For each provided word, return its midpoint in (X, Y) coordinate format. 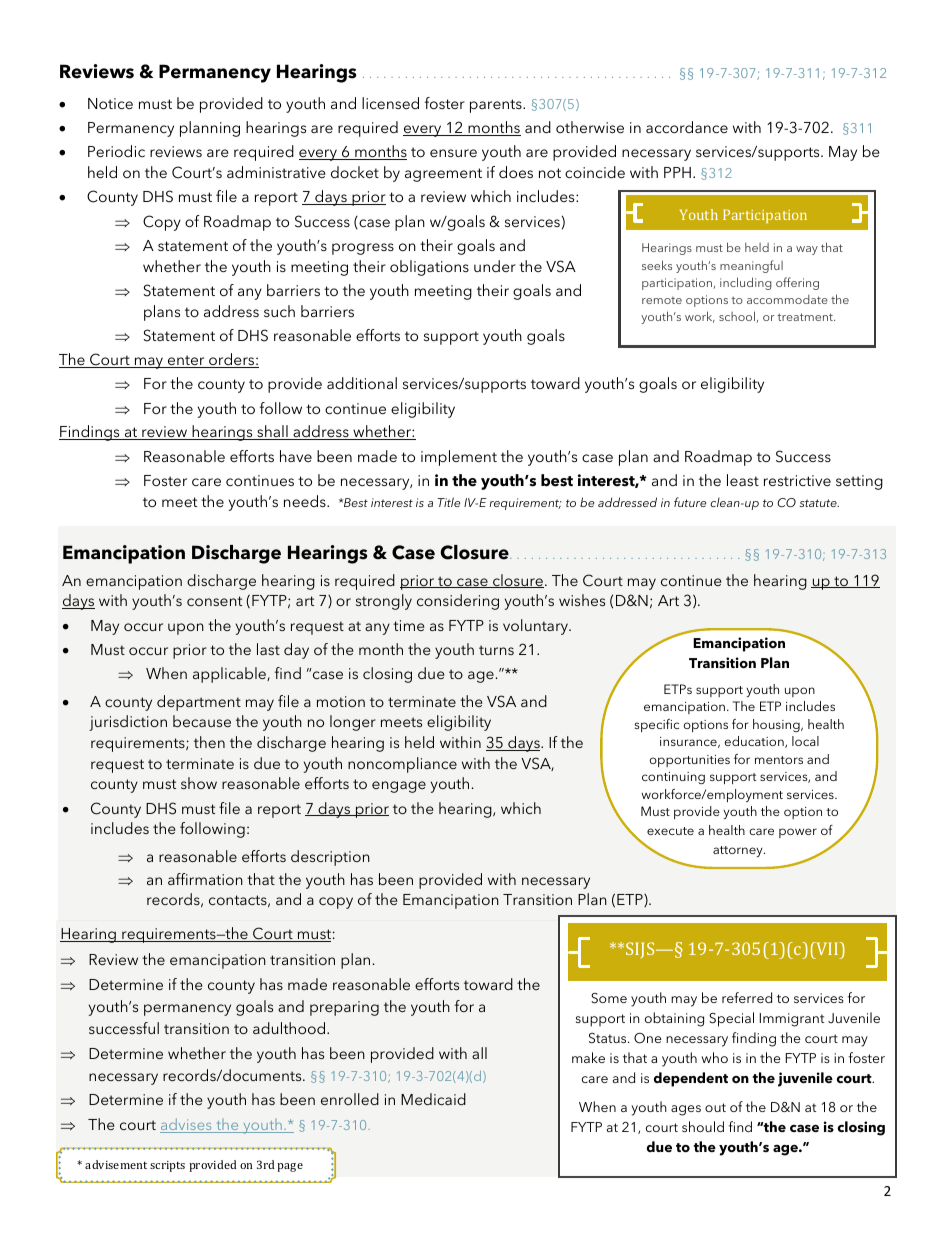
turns (496, 650)
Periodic (116, 151)
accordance (687, 127)
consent (214, 601)
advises (187, 1125)
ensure (453, 153)
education (755, 742)
